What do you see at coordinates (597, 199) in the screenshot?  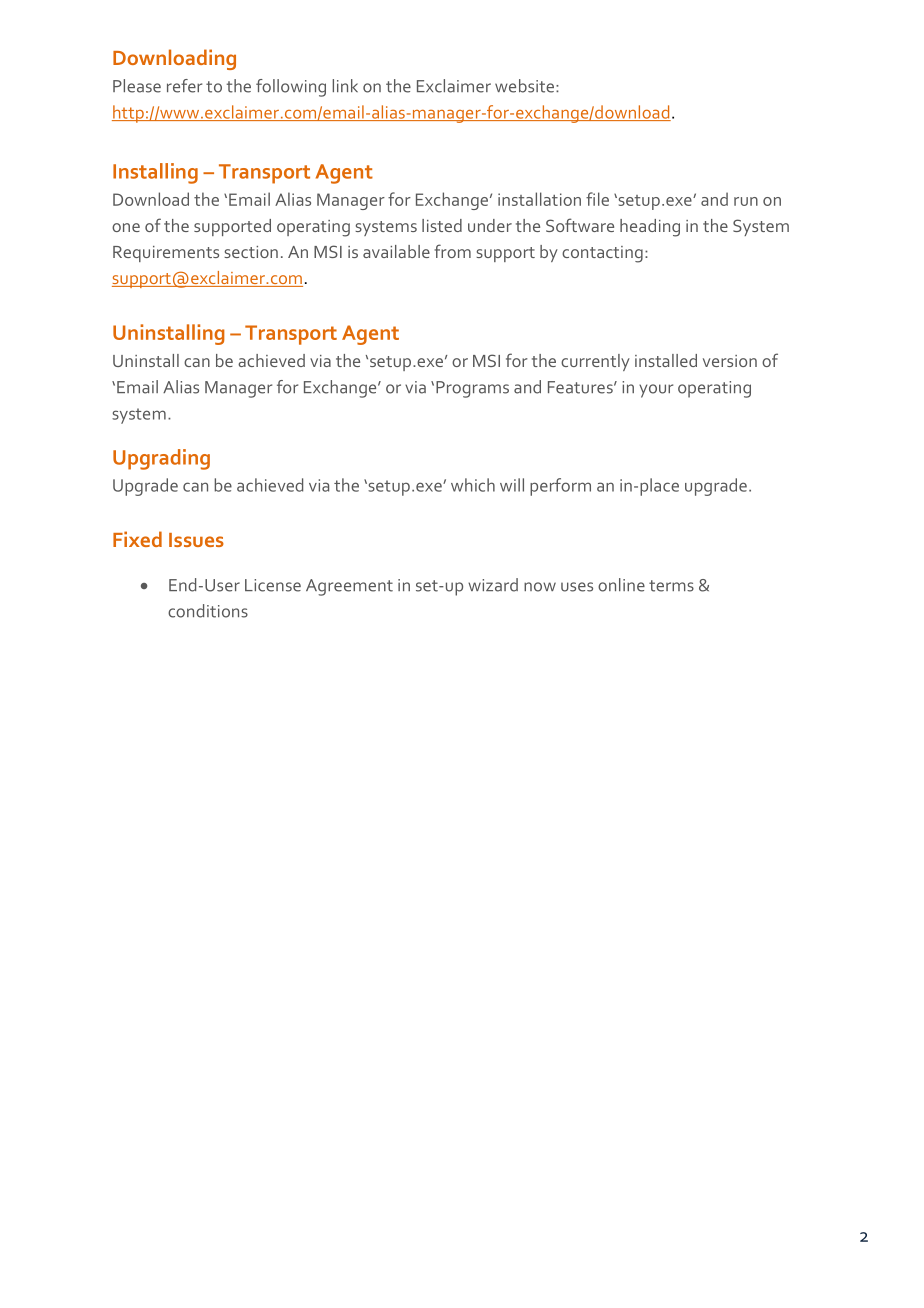 I see `file` at bounding box center [597, 199].
